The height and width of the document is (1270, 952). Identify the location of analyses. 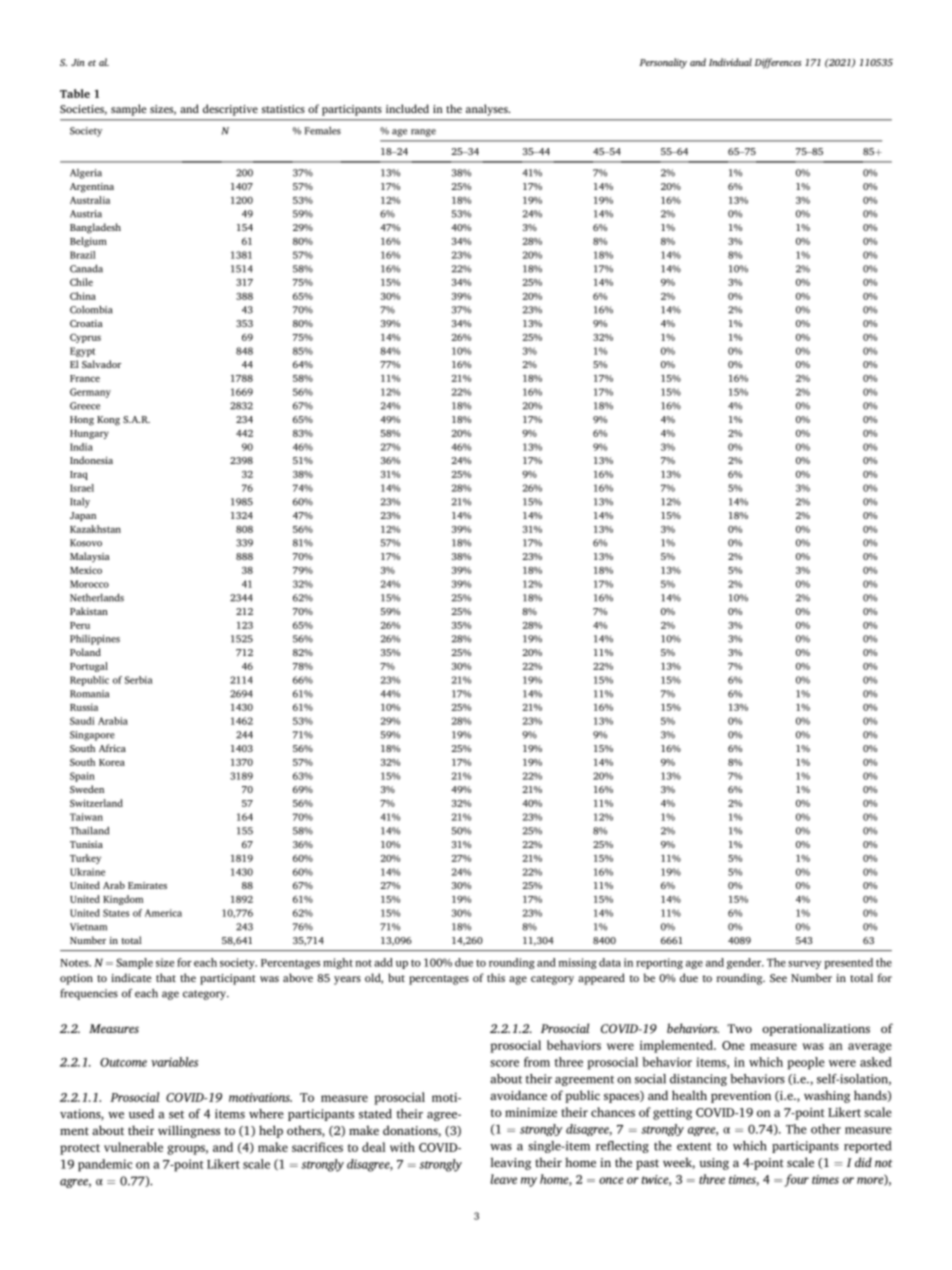
(488, 110).
